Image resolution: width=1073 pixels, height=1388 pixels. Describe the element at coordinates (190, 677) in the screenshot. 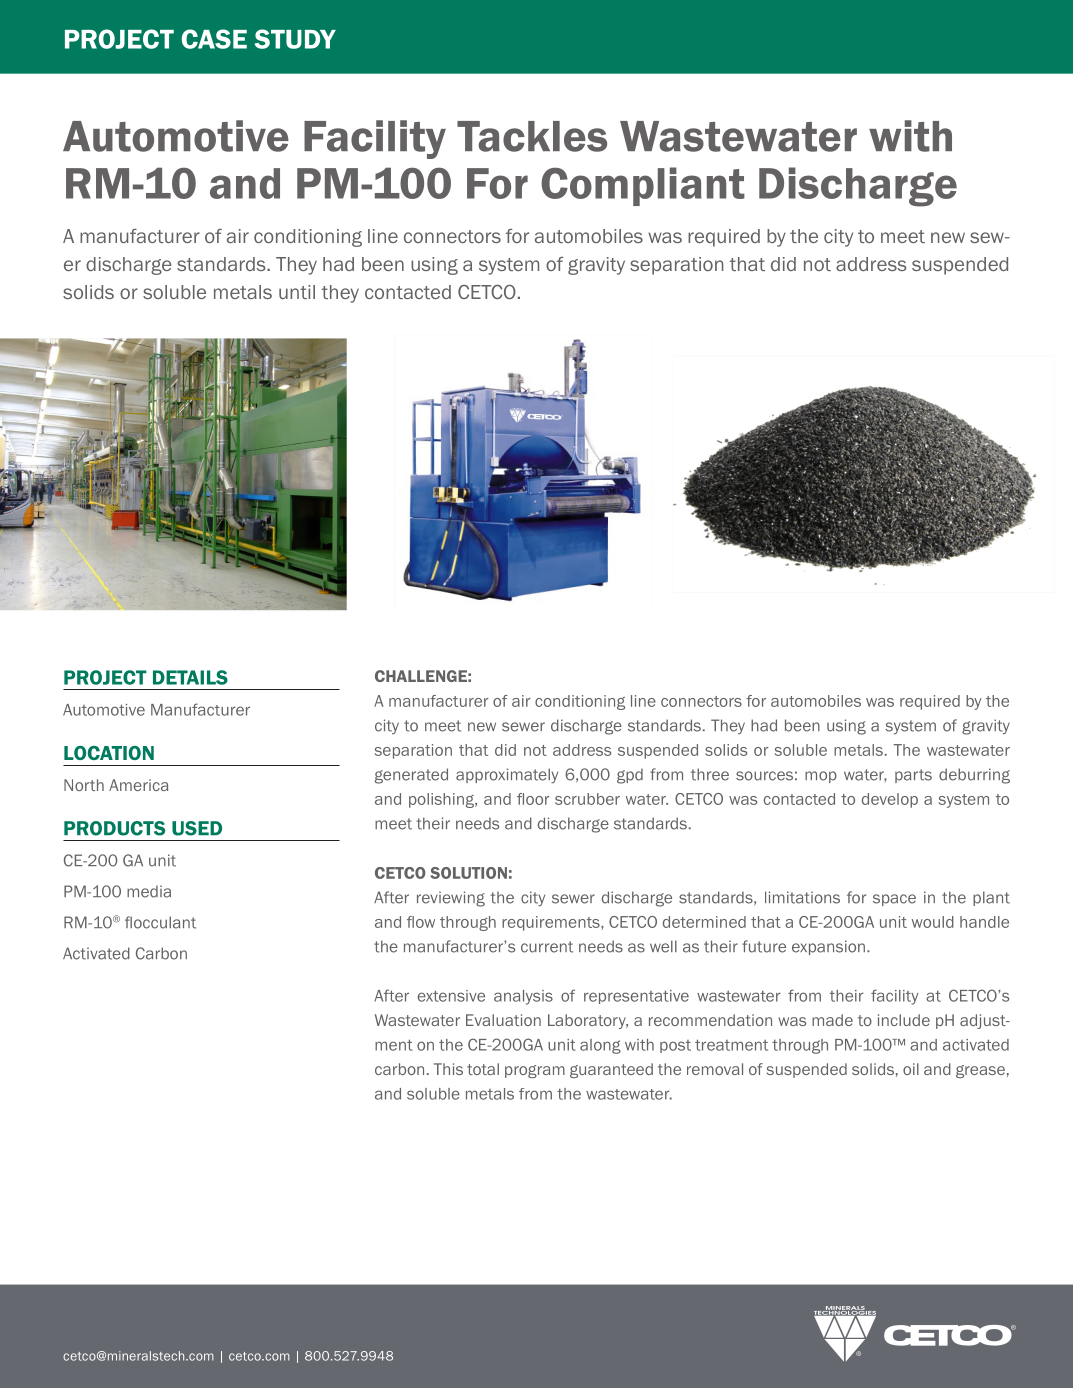

I see `DETAILS` at that location.
